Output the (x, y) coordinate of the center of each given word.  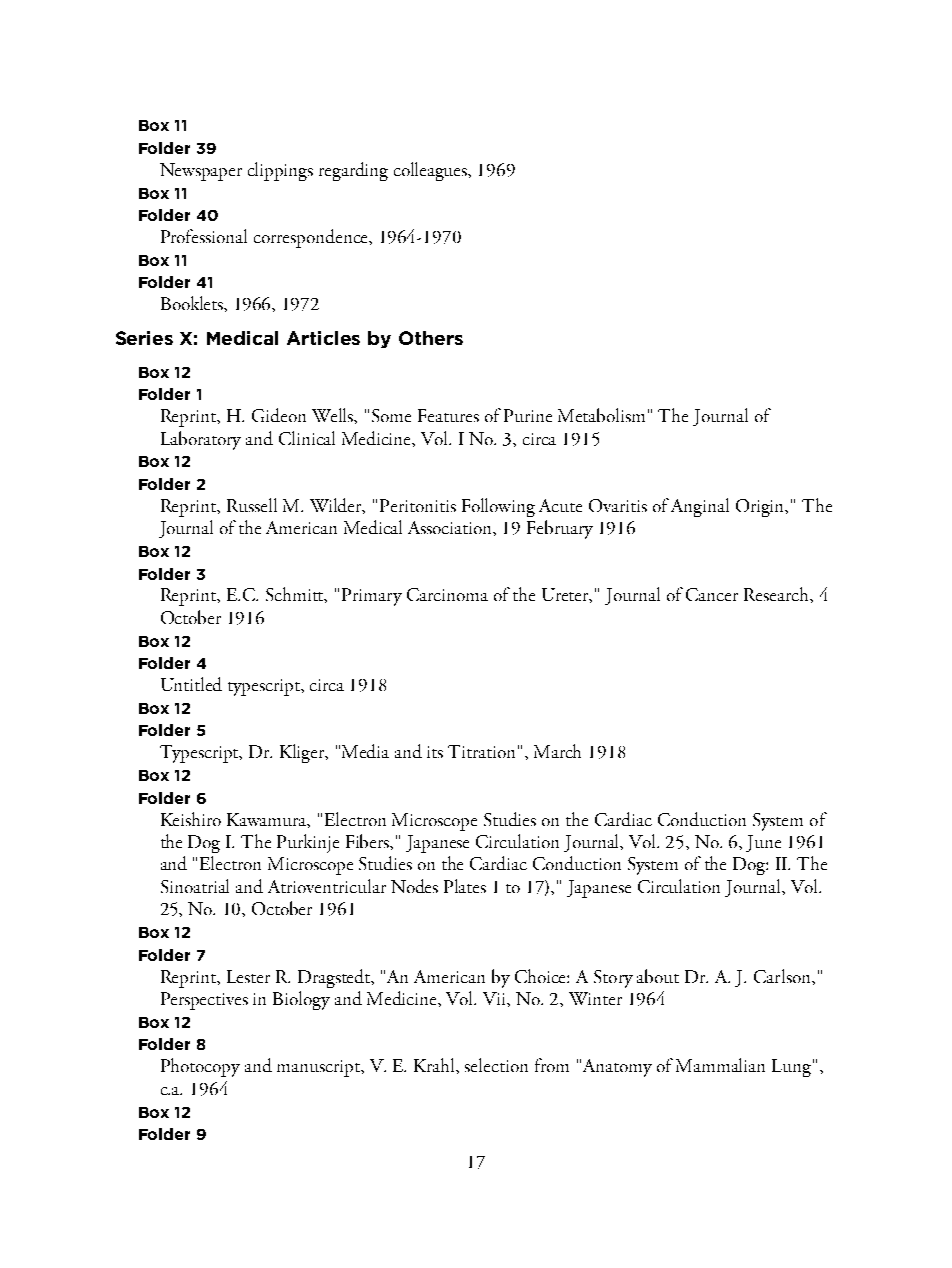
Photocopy (200, 1067)
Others (431, 338)
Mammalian (720, 1065)
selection (496, 1065)
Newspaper (201, 172)
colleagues (432, 171)
